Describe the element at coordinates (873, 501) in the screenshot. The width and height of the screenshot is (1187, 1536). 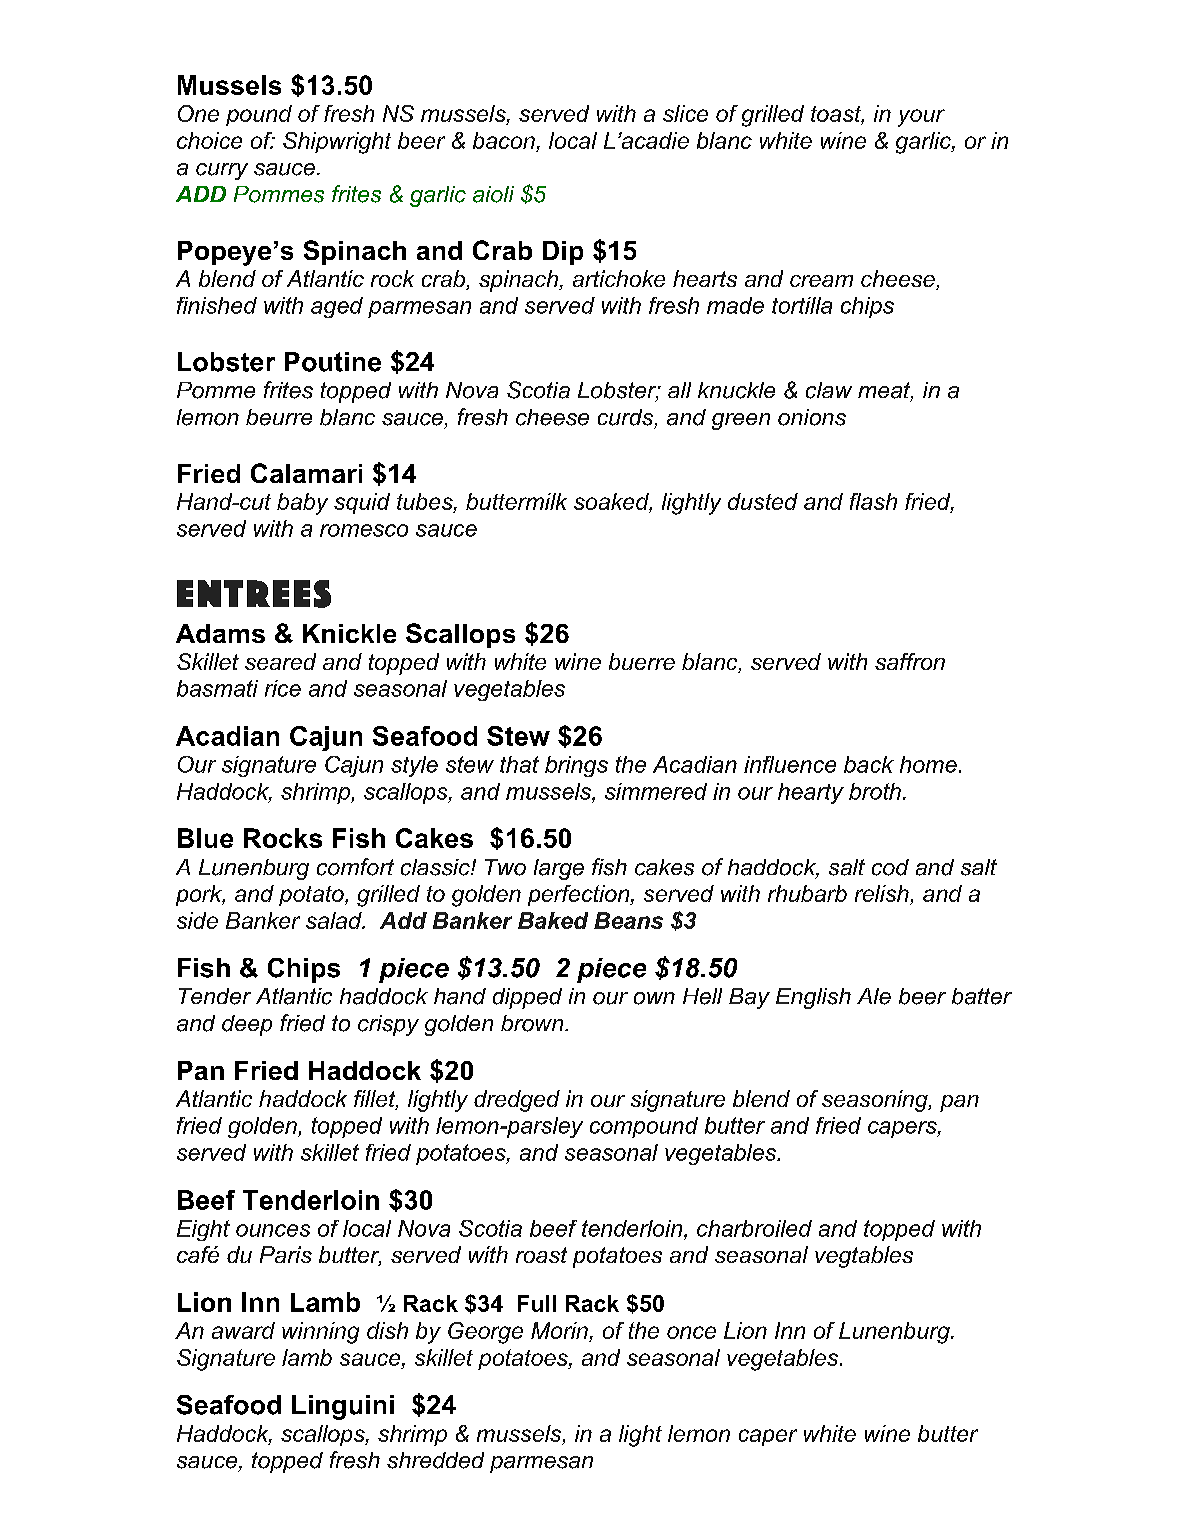
I see `flash` at that location.
